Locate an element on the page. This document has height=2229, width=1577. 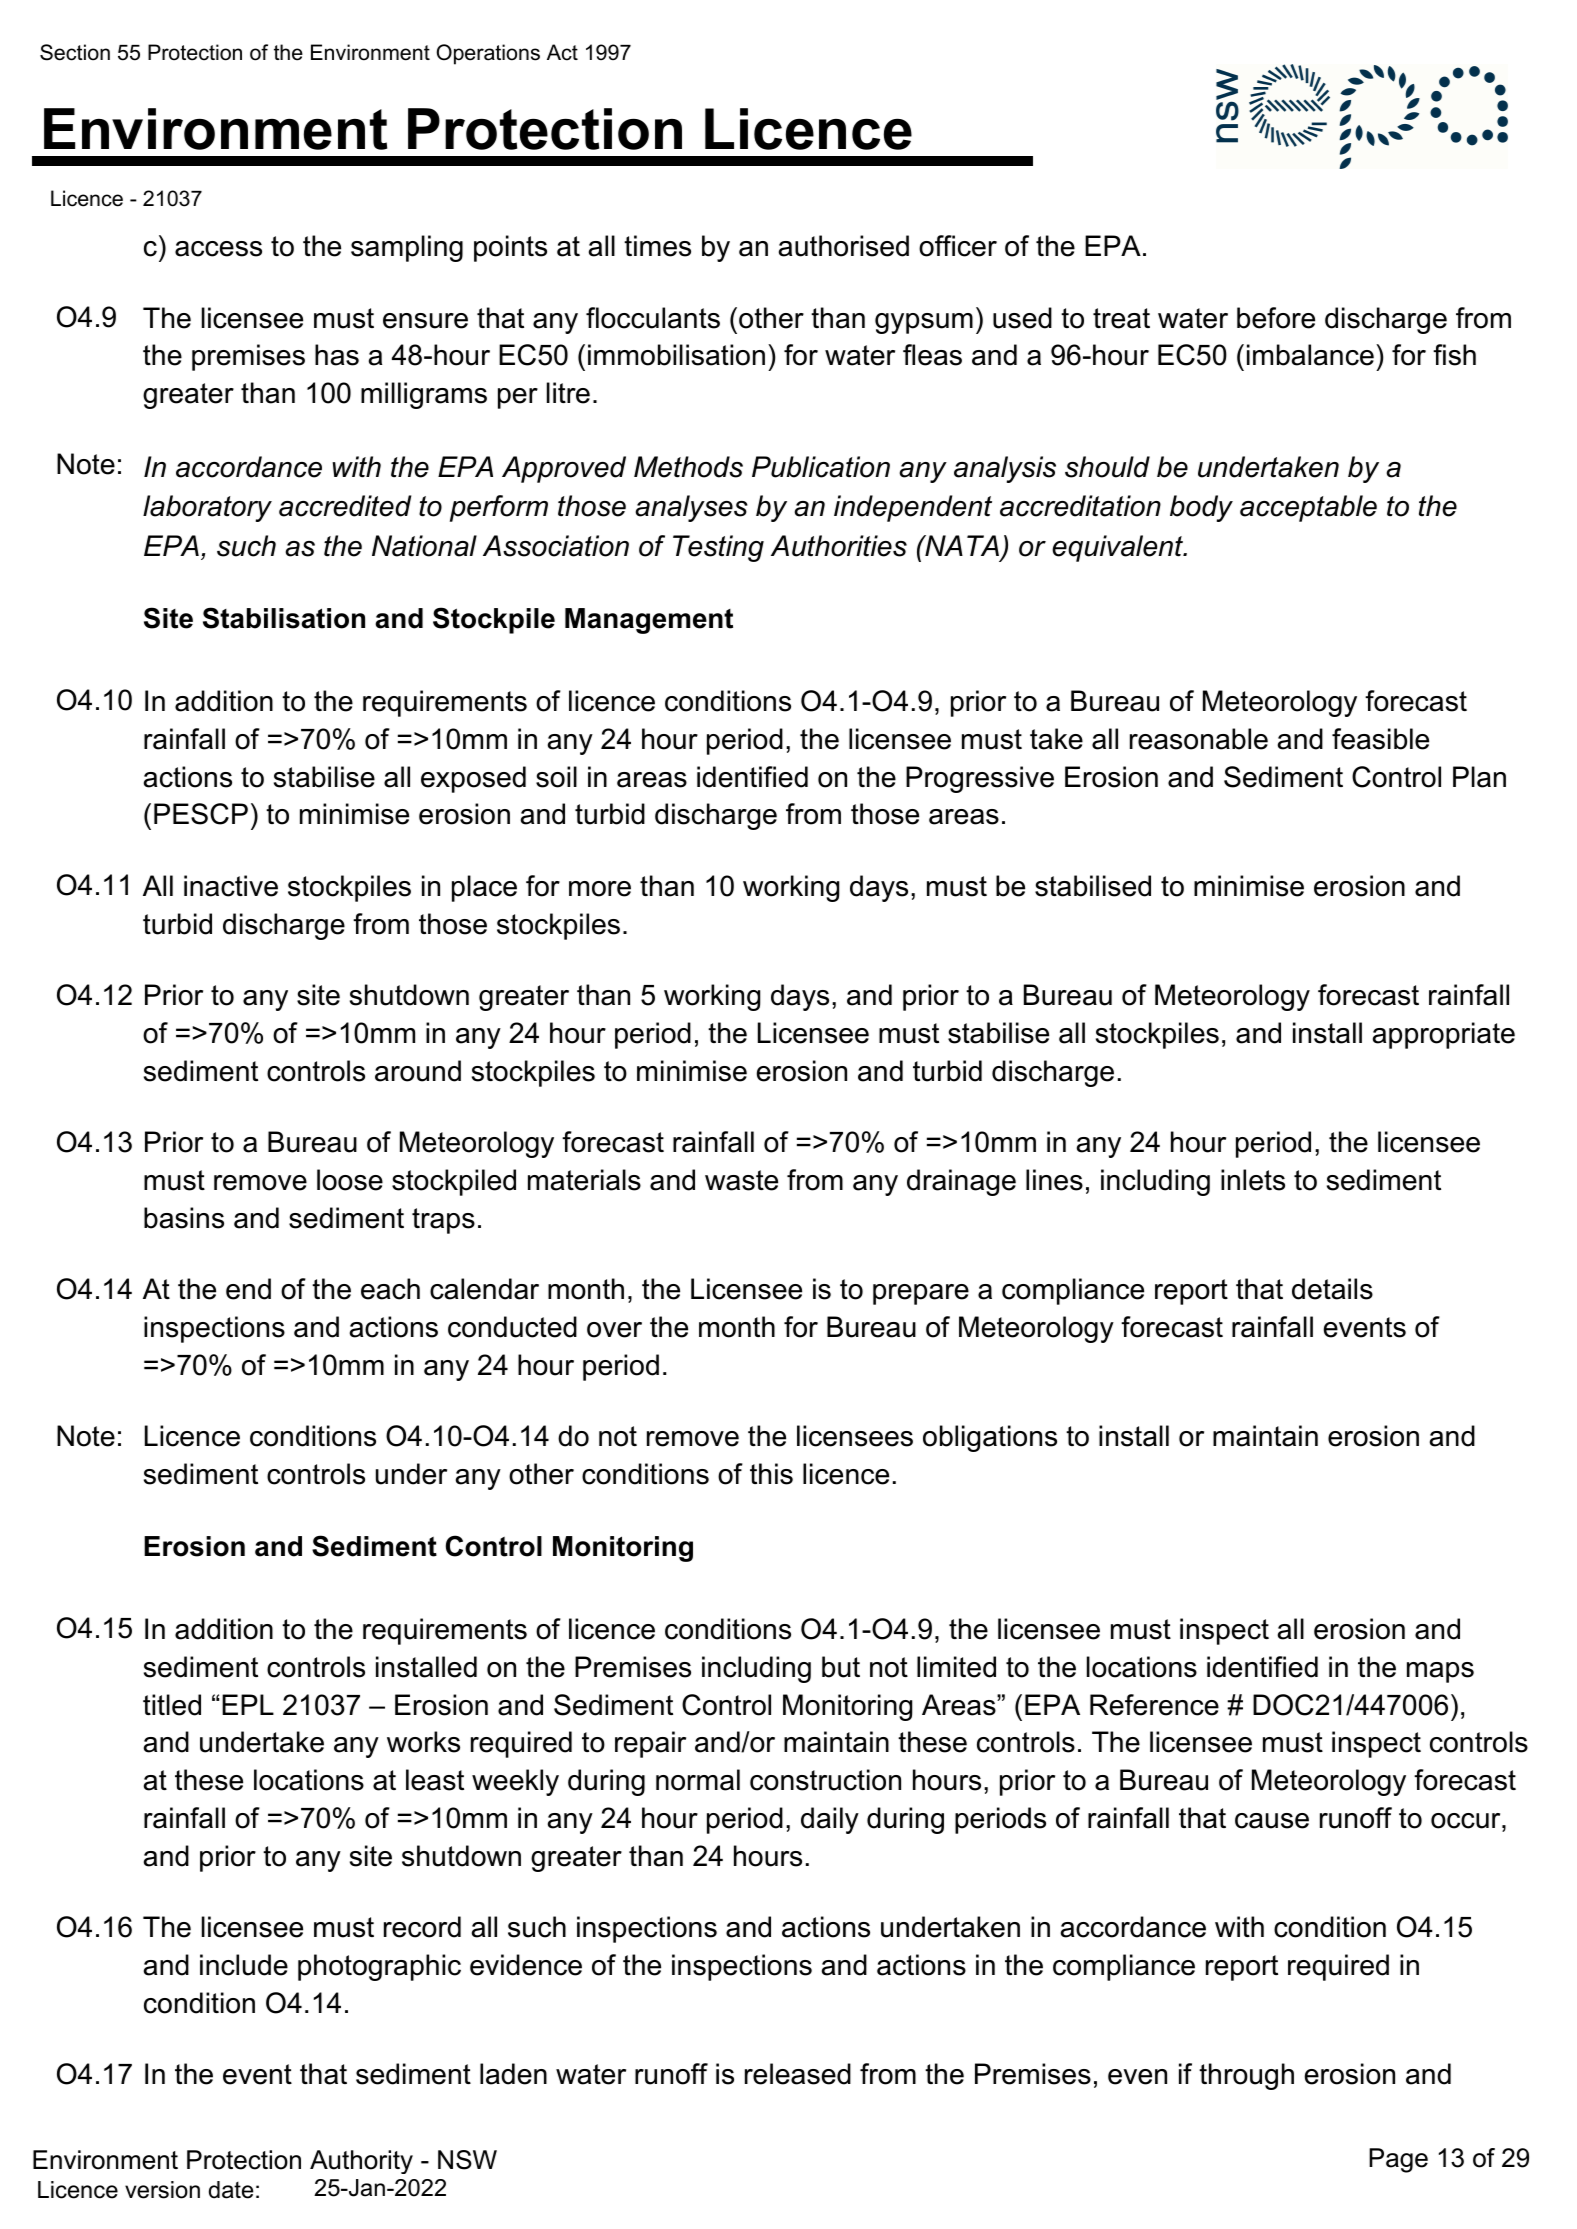
details is located at coordinates (1332, 1289).
